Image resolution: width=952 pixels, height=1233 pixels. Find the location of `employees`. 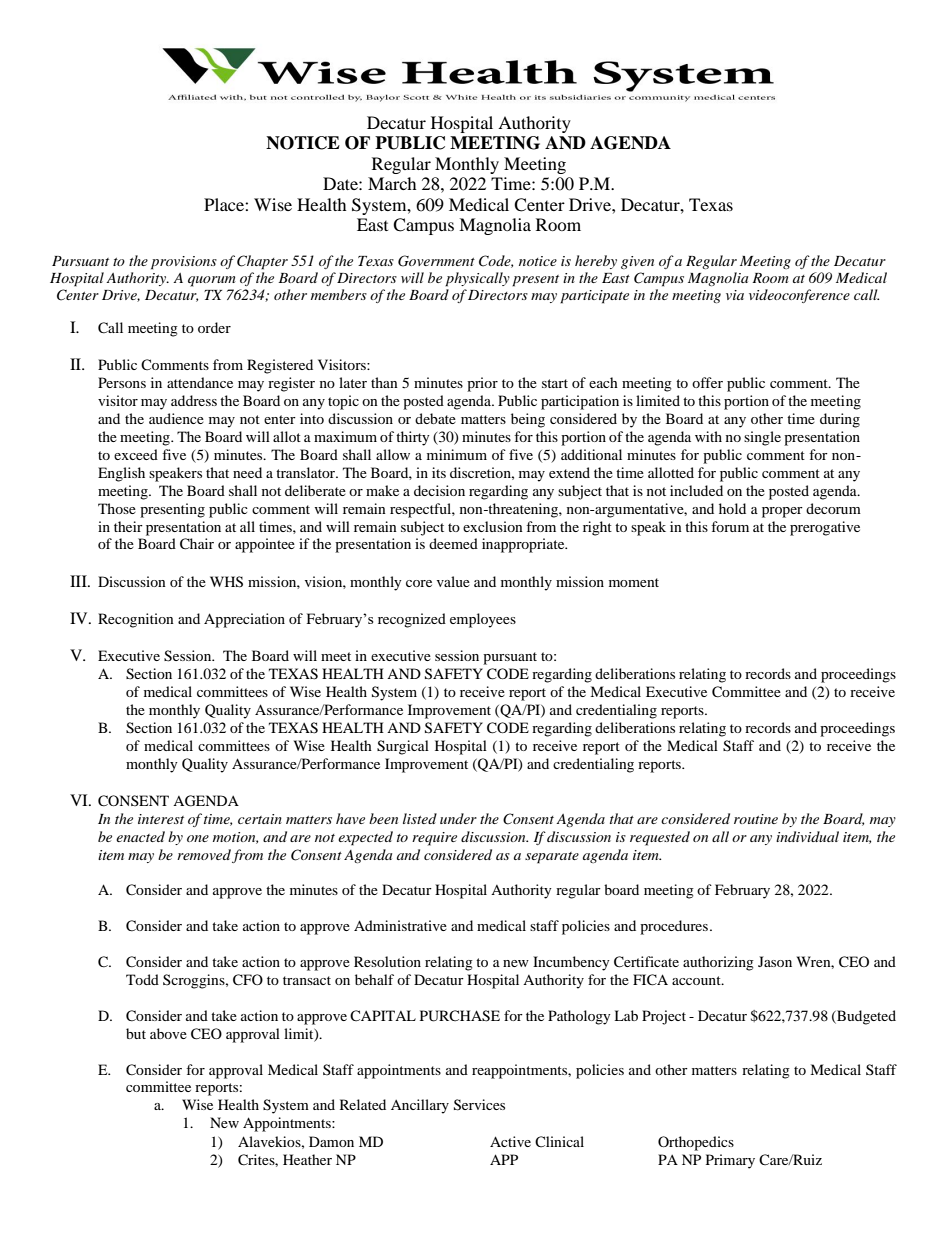

employees is located at coordinates (483, 620).
